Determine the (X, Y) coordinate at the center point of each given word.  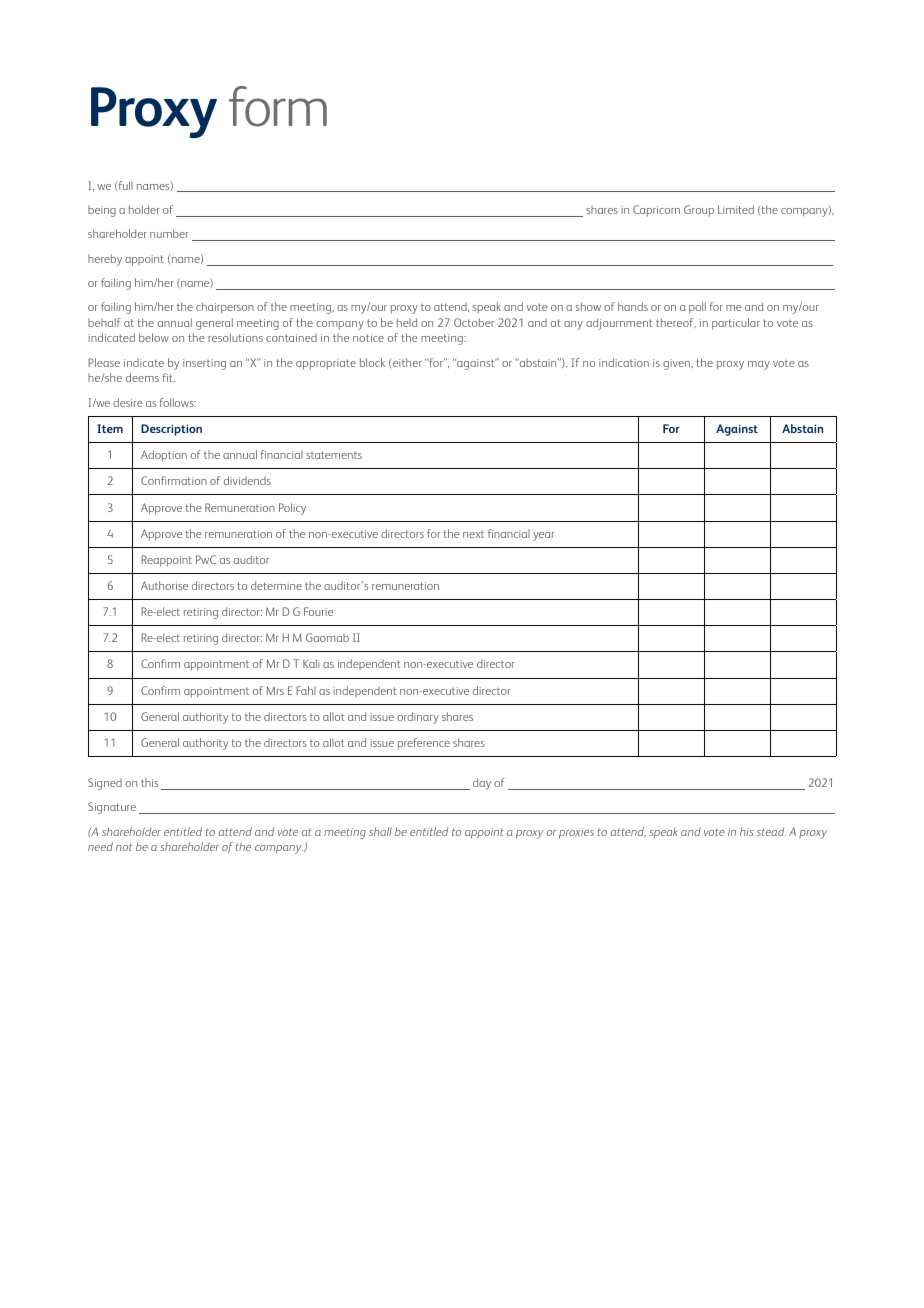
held (407, 322)
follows (178, 402)
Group (699, 211)
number (169, 233)
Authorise (164, 585)
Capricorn (656, 211)
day (482, 784)
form (278, 106)
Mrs (275, 690)
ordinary (418, 718)
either (407, 362)
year (543, 536)
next (473, 534)
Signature (112, 808)
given (677, 364)
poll (697, 308)
